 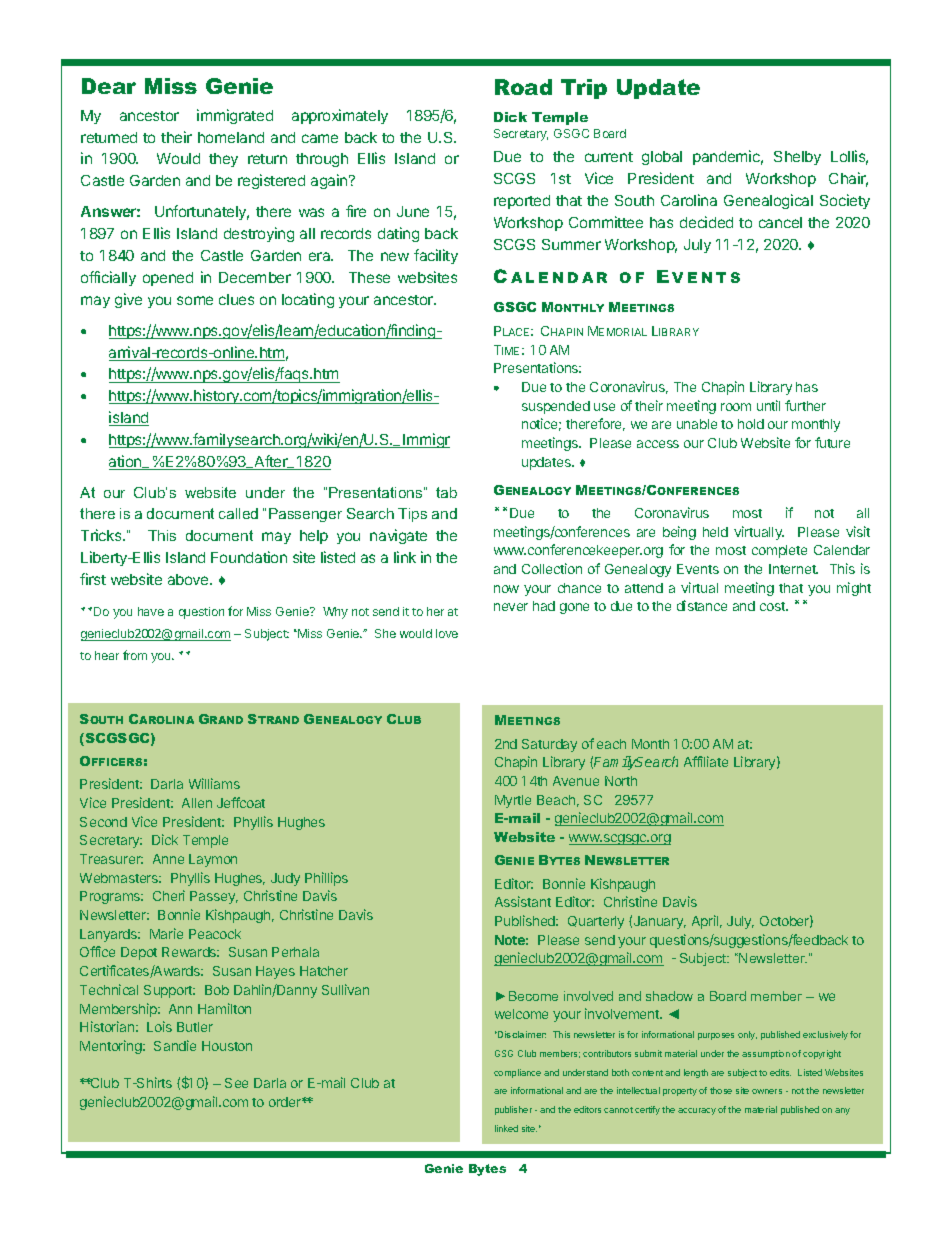 I want to click on facility, so click(x=436, y=256).
